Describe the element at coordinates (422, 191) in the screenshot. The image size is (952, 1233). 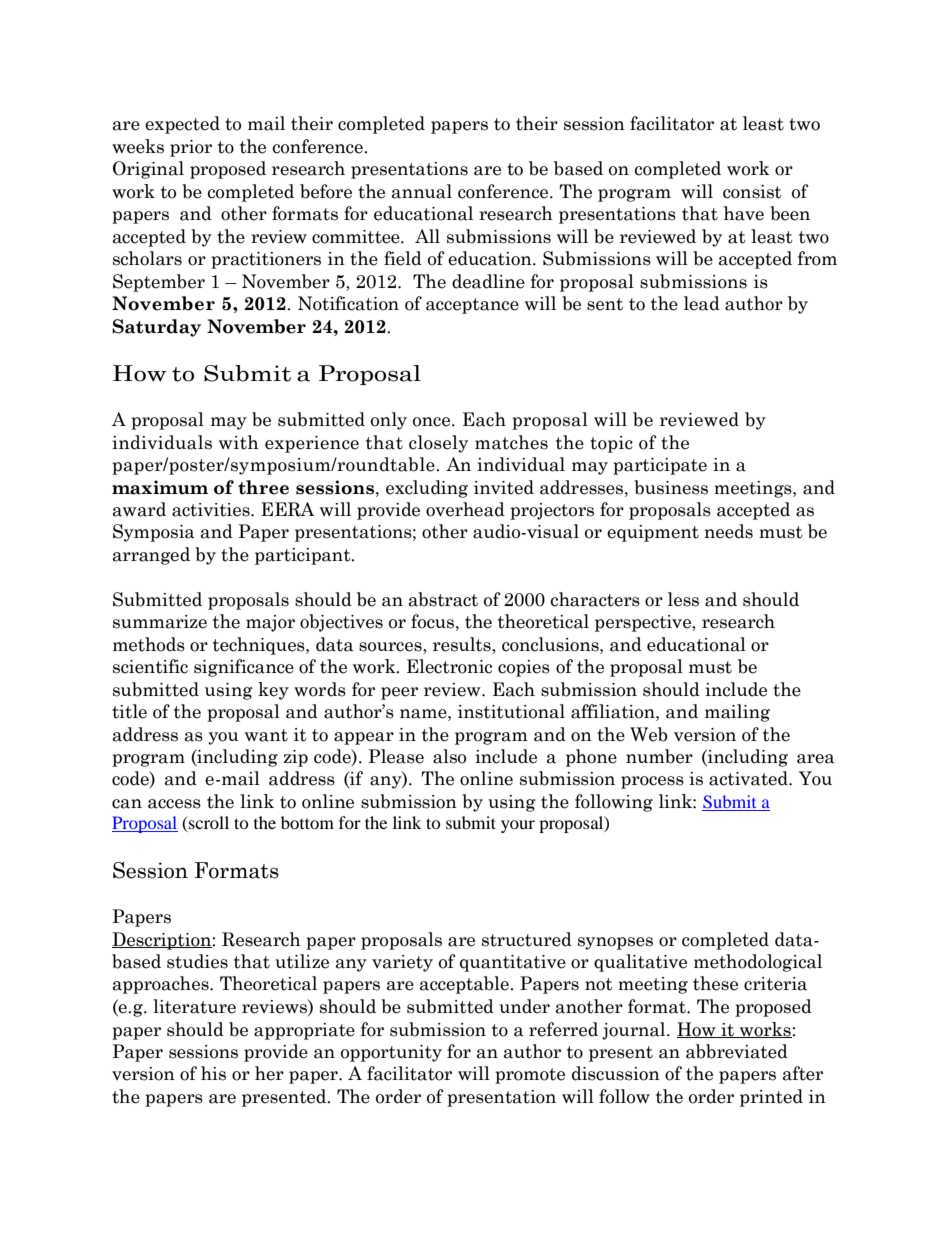
I see `annual` at that location.
